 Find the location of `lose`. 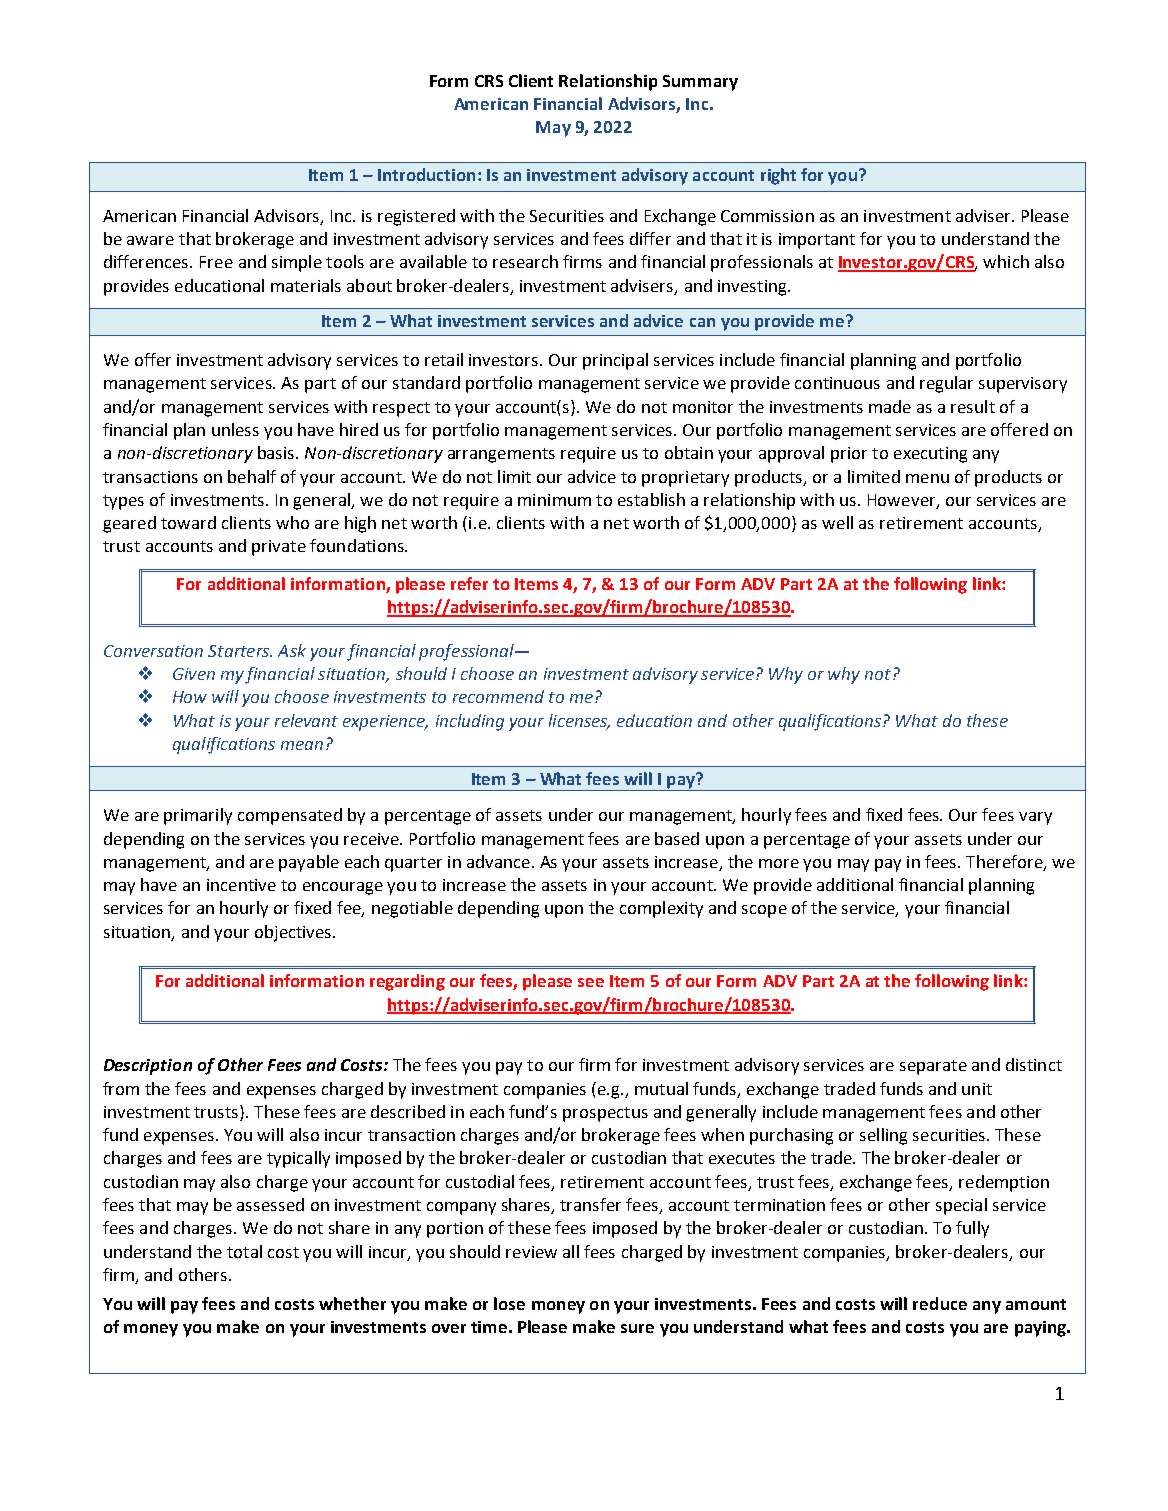

lose is located at coordinates (509, 1303).
